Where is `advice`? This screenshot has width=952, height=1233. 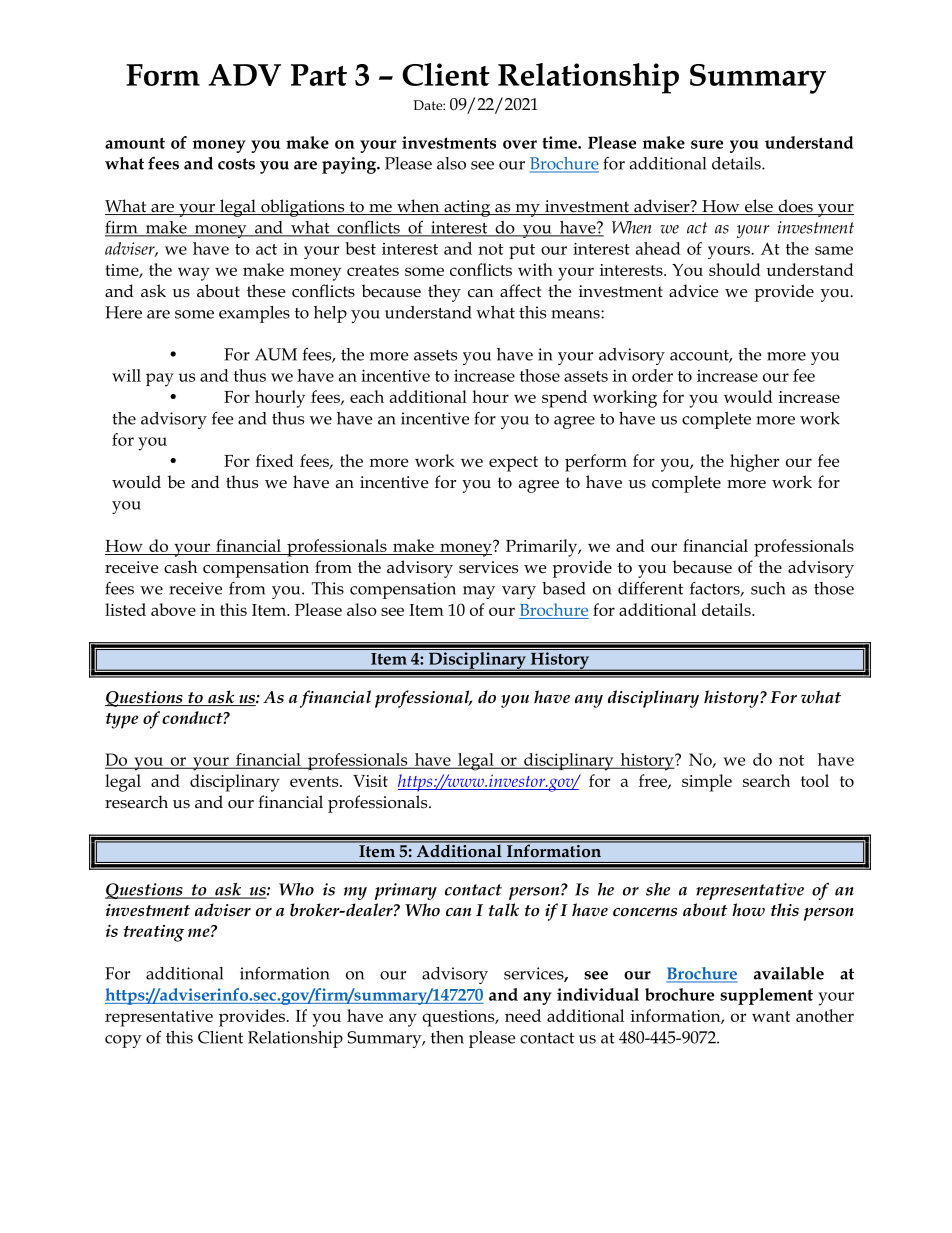 advice is located at coordinates (693, 291).
